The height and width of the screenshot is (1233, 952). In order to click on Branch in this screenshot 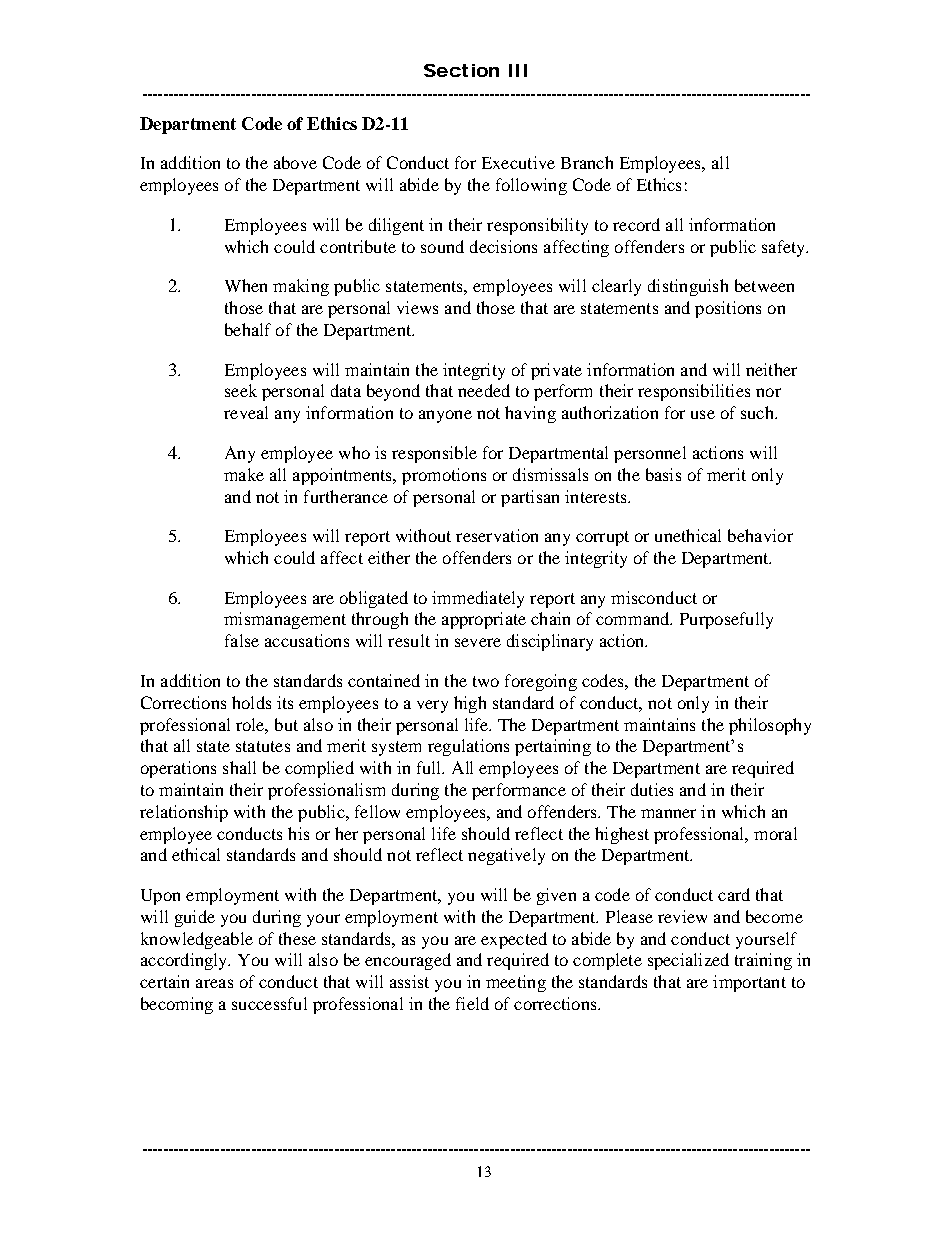, I will do `click(587, 162)`.
